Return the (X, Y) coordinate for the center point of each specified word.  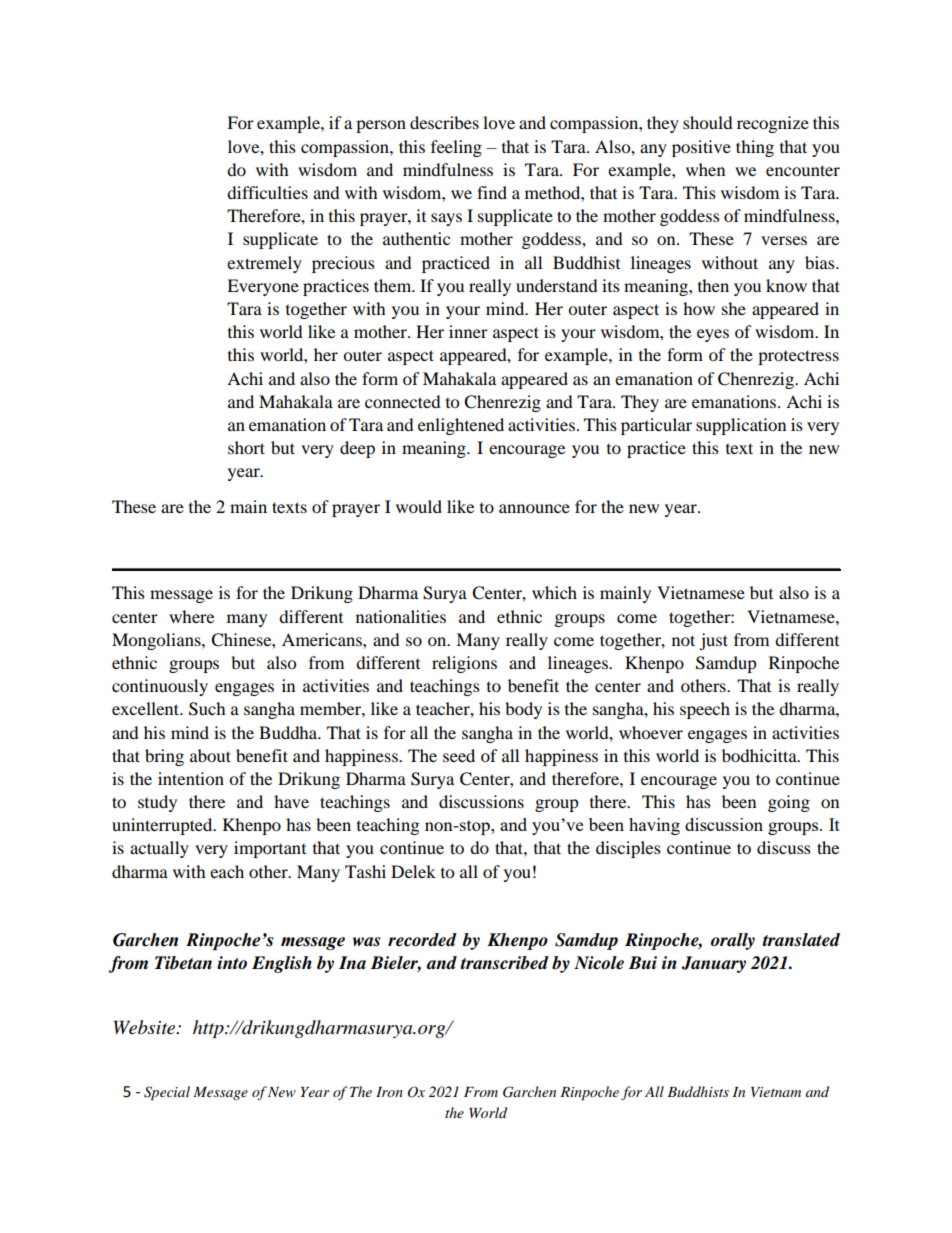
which (554, 592)
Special (167, 1093)
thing (755, 148)
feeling (456, 148)
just (713, 641)
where (191, 616)
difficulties (267, 192)
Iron (389, 1092)
